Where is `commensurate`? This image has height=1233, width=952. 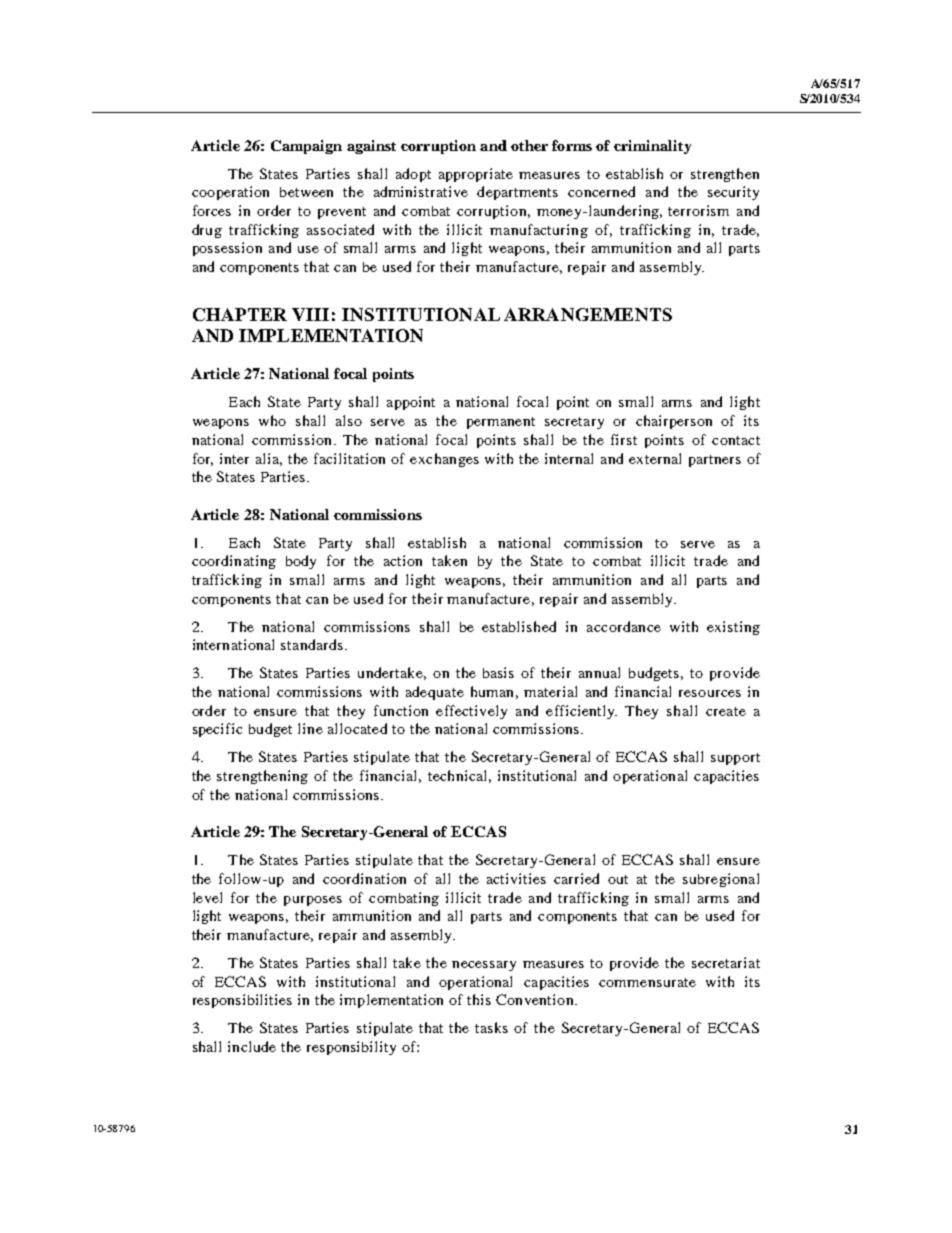 commensurate is located at coordinates (647, 982).
